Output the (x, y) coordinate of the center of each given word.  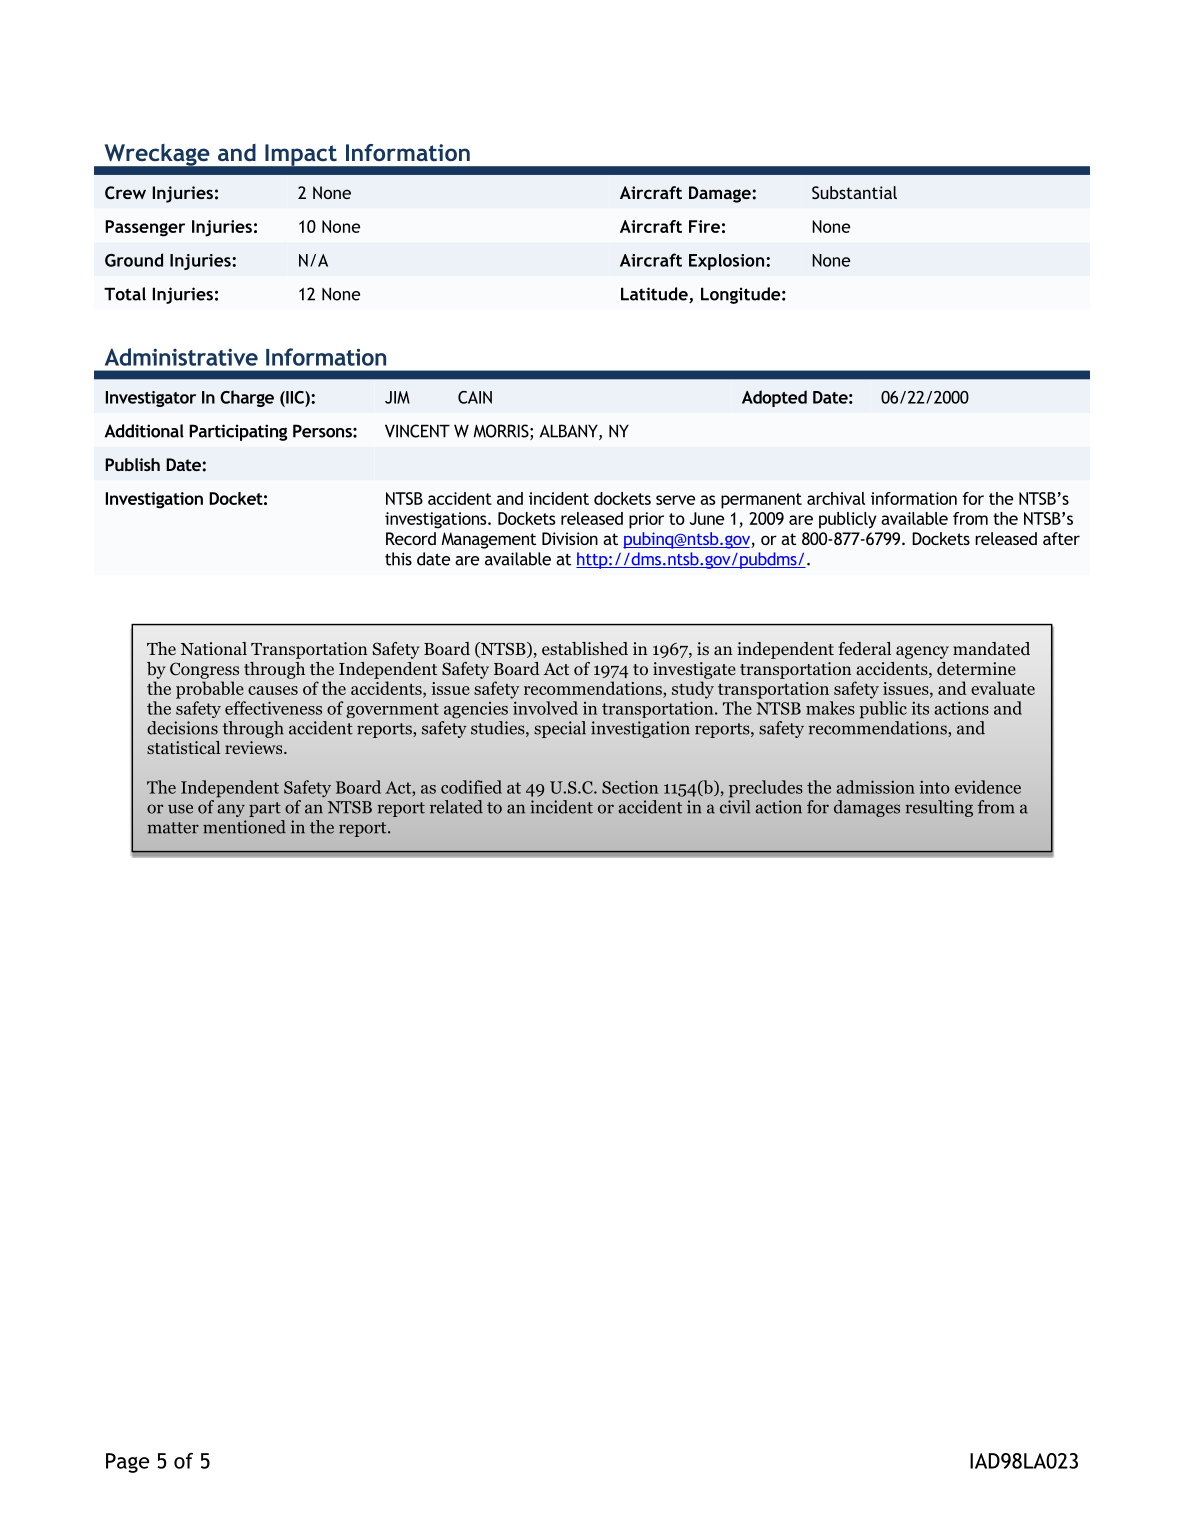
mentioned (244, 827)
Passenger (145, 228)
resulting (939, 808)
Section (630, 787)
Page (127, 1463)
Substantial (854, 192)
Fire (704, 226)
